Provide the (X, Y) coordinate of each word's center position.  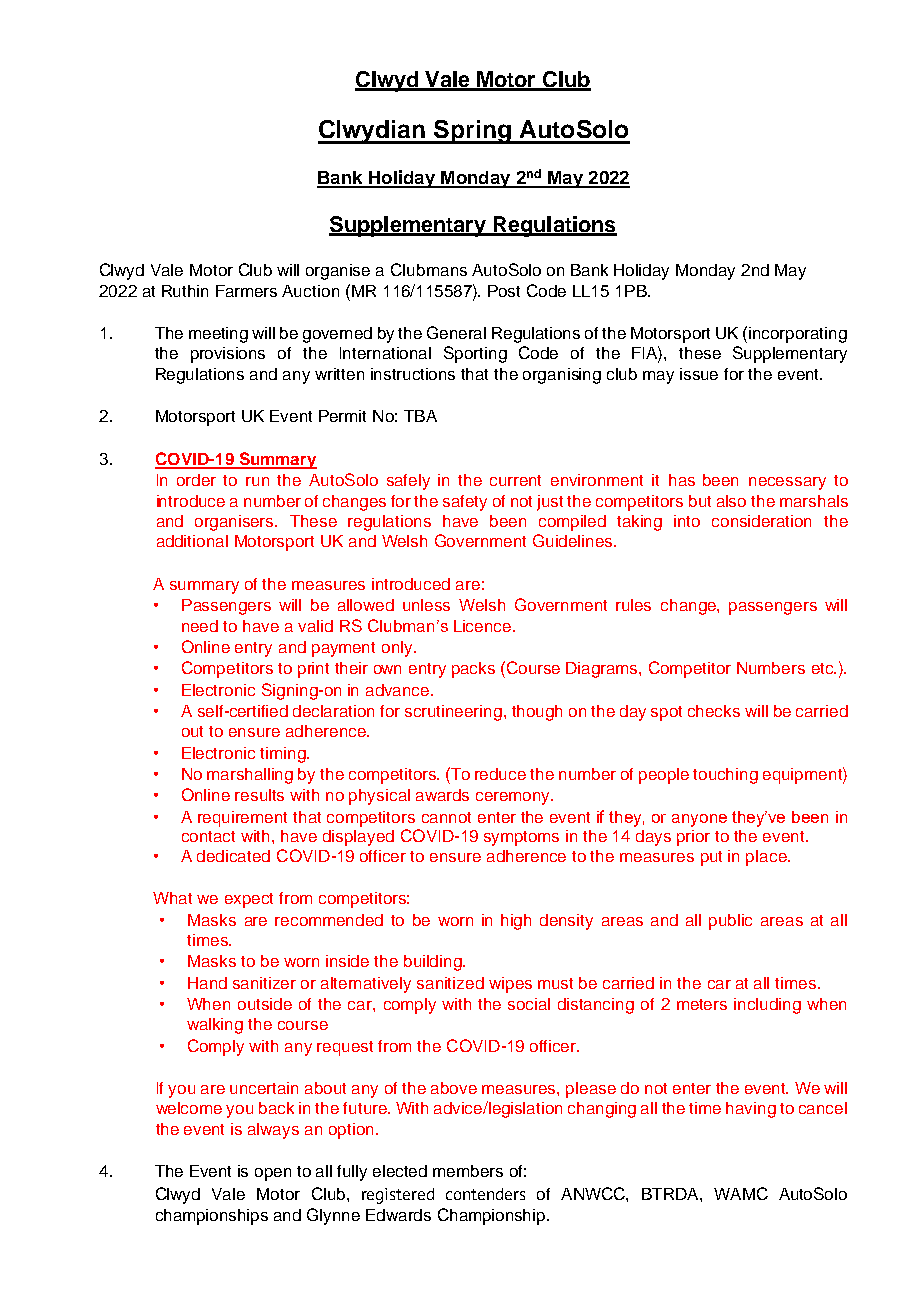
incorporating (798, 335)
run (257, 481)
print (313, 670)
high (516, 922)
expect (249, 900)
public (730, 922)
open (273, 1174)
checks (714, 711)
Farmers (246, 291)
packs (473, 670)
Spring (472, 132)
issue (699, 374)
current (515, 480)
